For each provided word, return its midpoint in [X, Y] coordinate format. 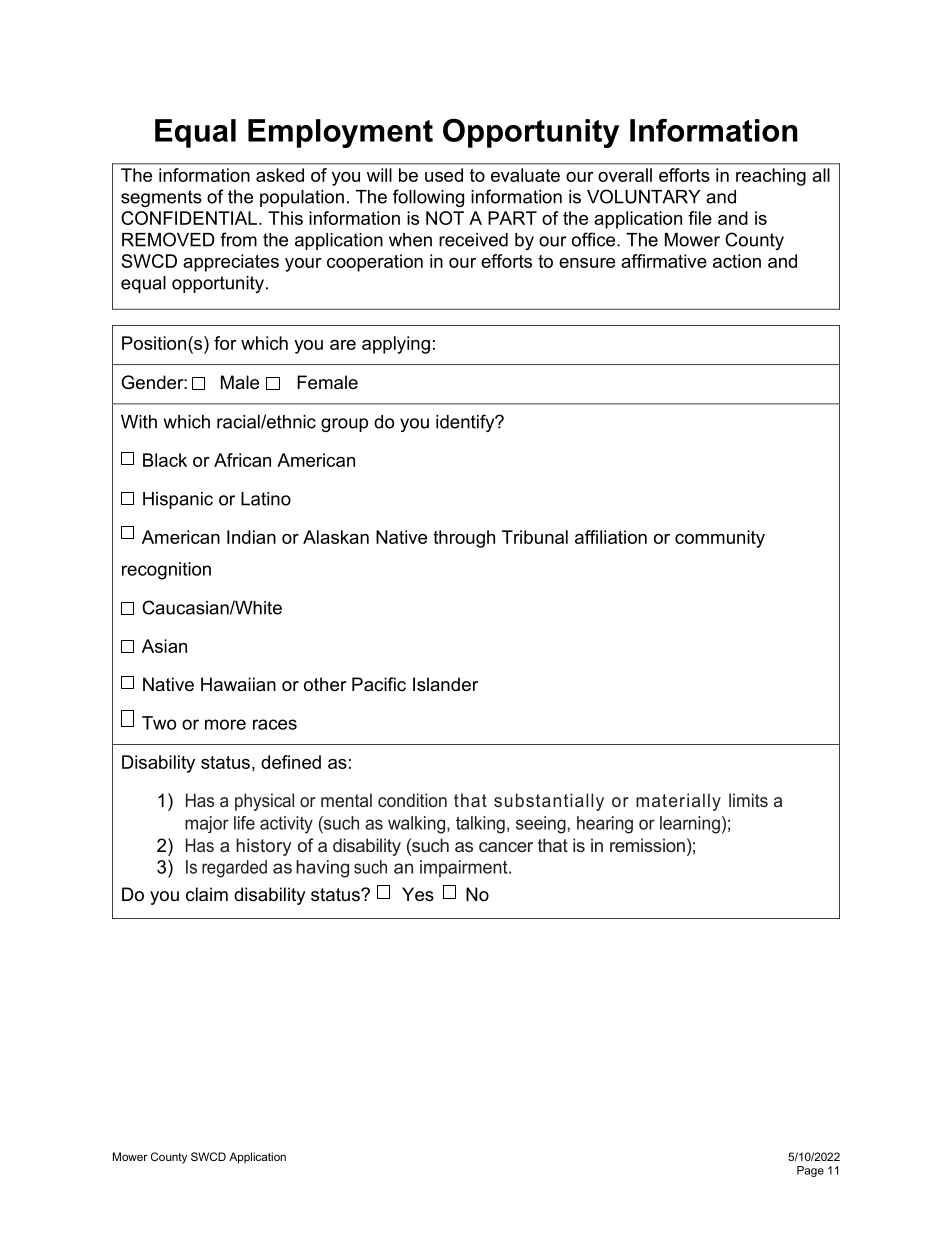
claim [207, 894]
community [720, 539]
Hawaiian [238, 684]
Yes [418, 894]
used [444, 175]
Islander [445, 684]
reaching [771, 177]
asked [280, 175]
